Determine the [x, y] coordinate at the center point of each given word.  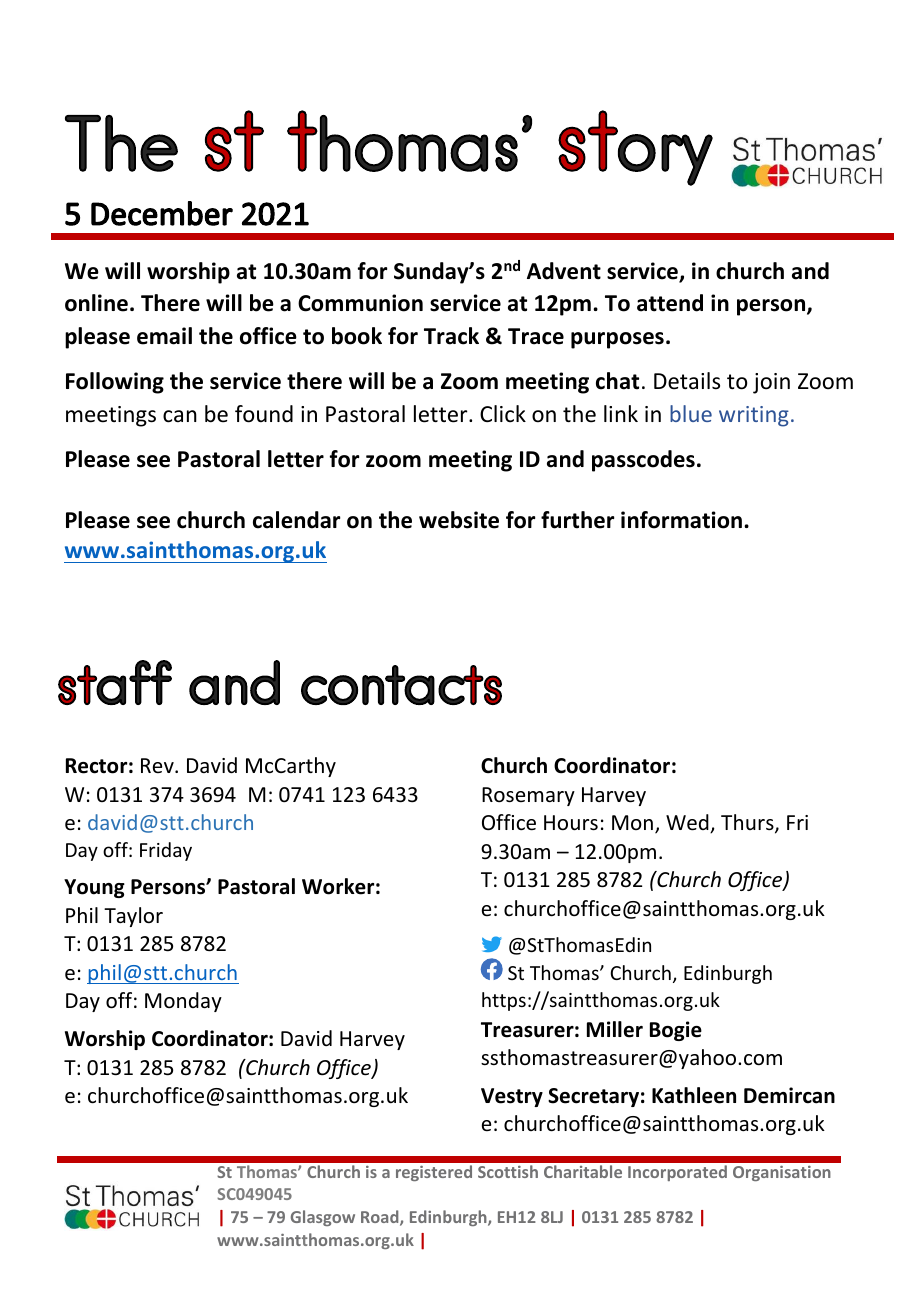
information [683, 520]
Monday [183, 1002]
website [459, 520]
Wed [688, 823]
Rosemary [528, 796]
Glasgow [323, 1218]
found [264, 414]
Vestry [512, 1097]
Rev [158, 765]
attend [670, 303]
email [164, 336]
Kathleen [694, 1095]
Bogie [676, 1031]
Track [451, 336]
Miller [615, 1029]
